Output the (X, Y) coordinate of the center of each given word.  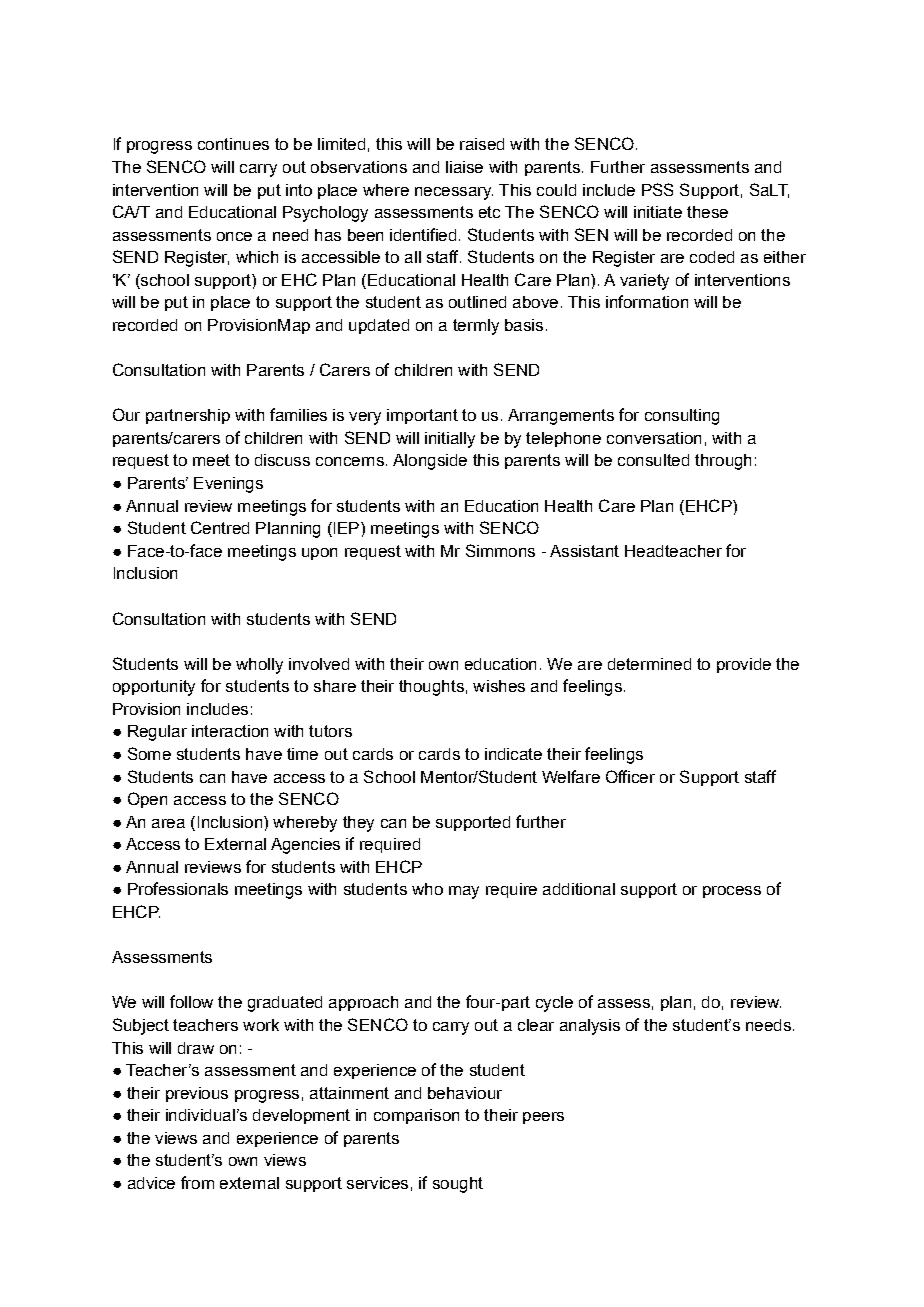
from (197, 1182)
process (732, 892)
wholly (259, 666)
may (464, 892)
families (298, 414)
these (707, 212)
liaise (464, 167)
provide (744, 665)
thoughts (431, 688)
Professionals (178, 888)
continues (233, 144)
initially (450, 440)
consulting (682, 417)
